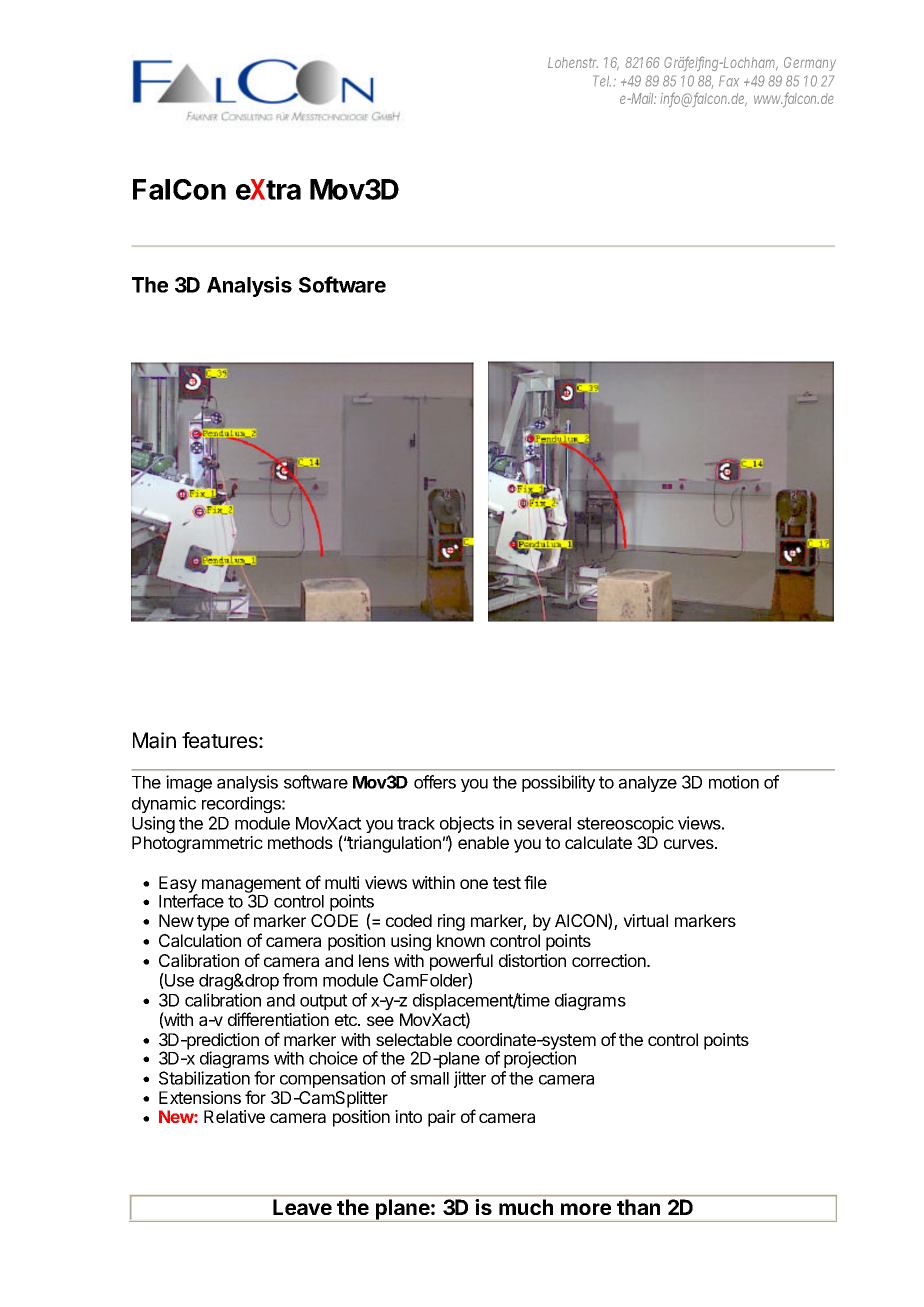 The image size is (924, 1307). What do you see at coordinates (221, 740) in the page?
I see `features` at bounding box center [221, 740].
